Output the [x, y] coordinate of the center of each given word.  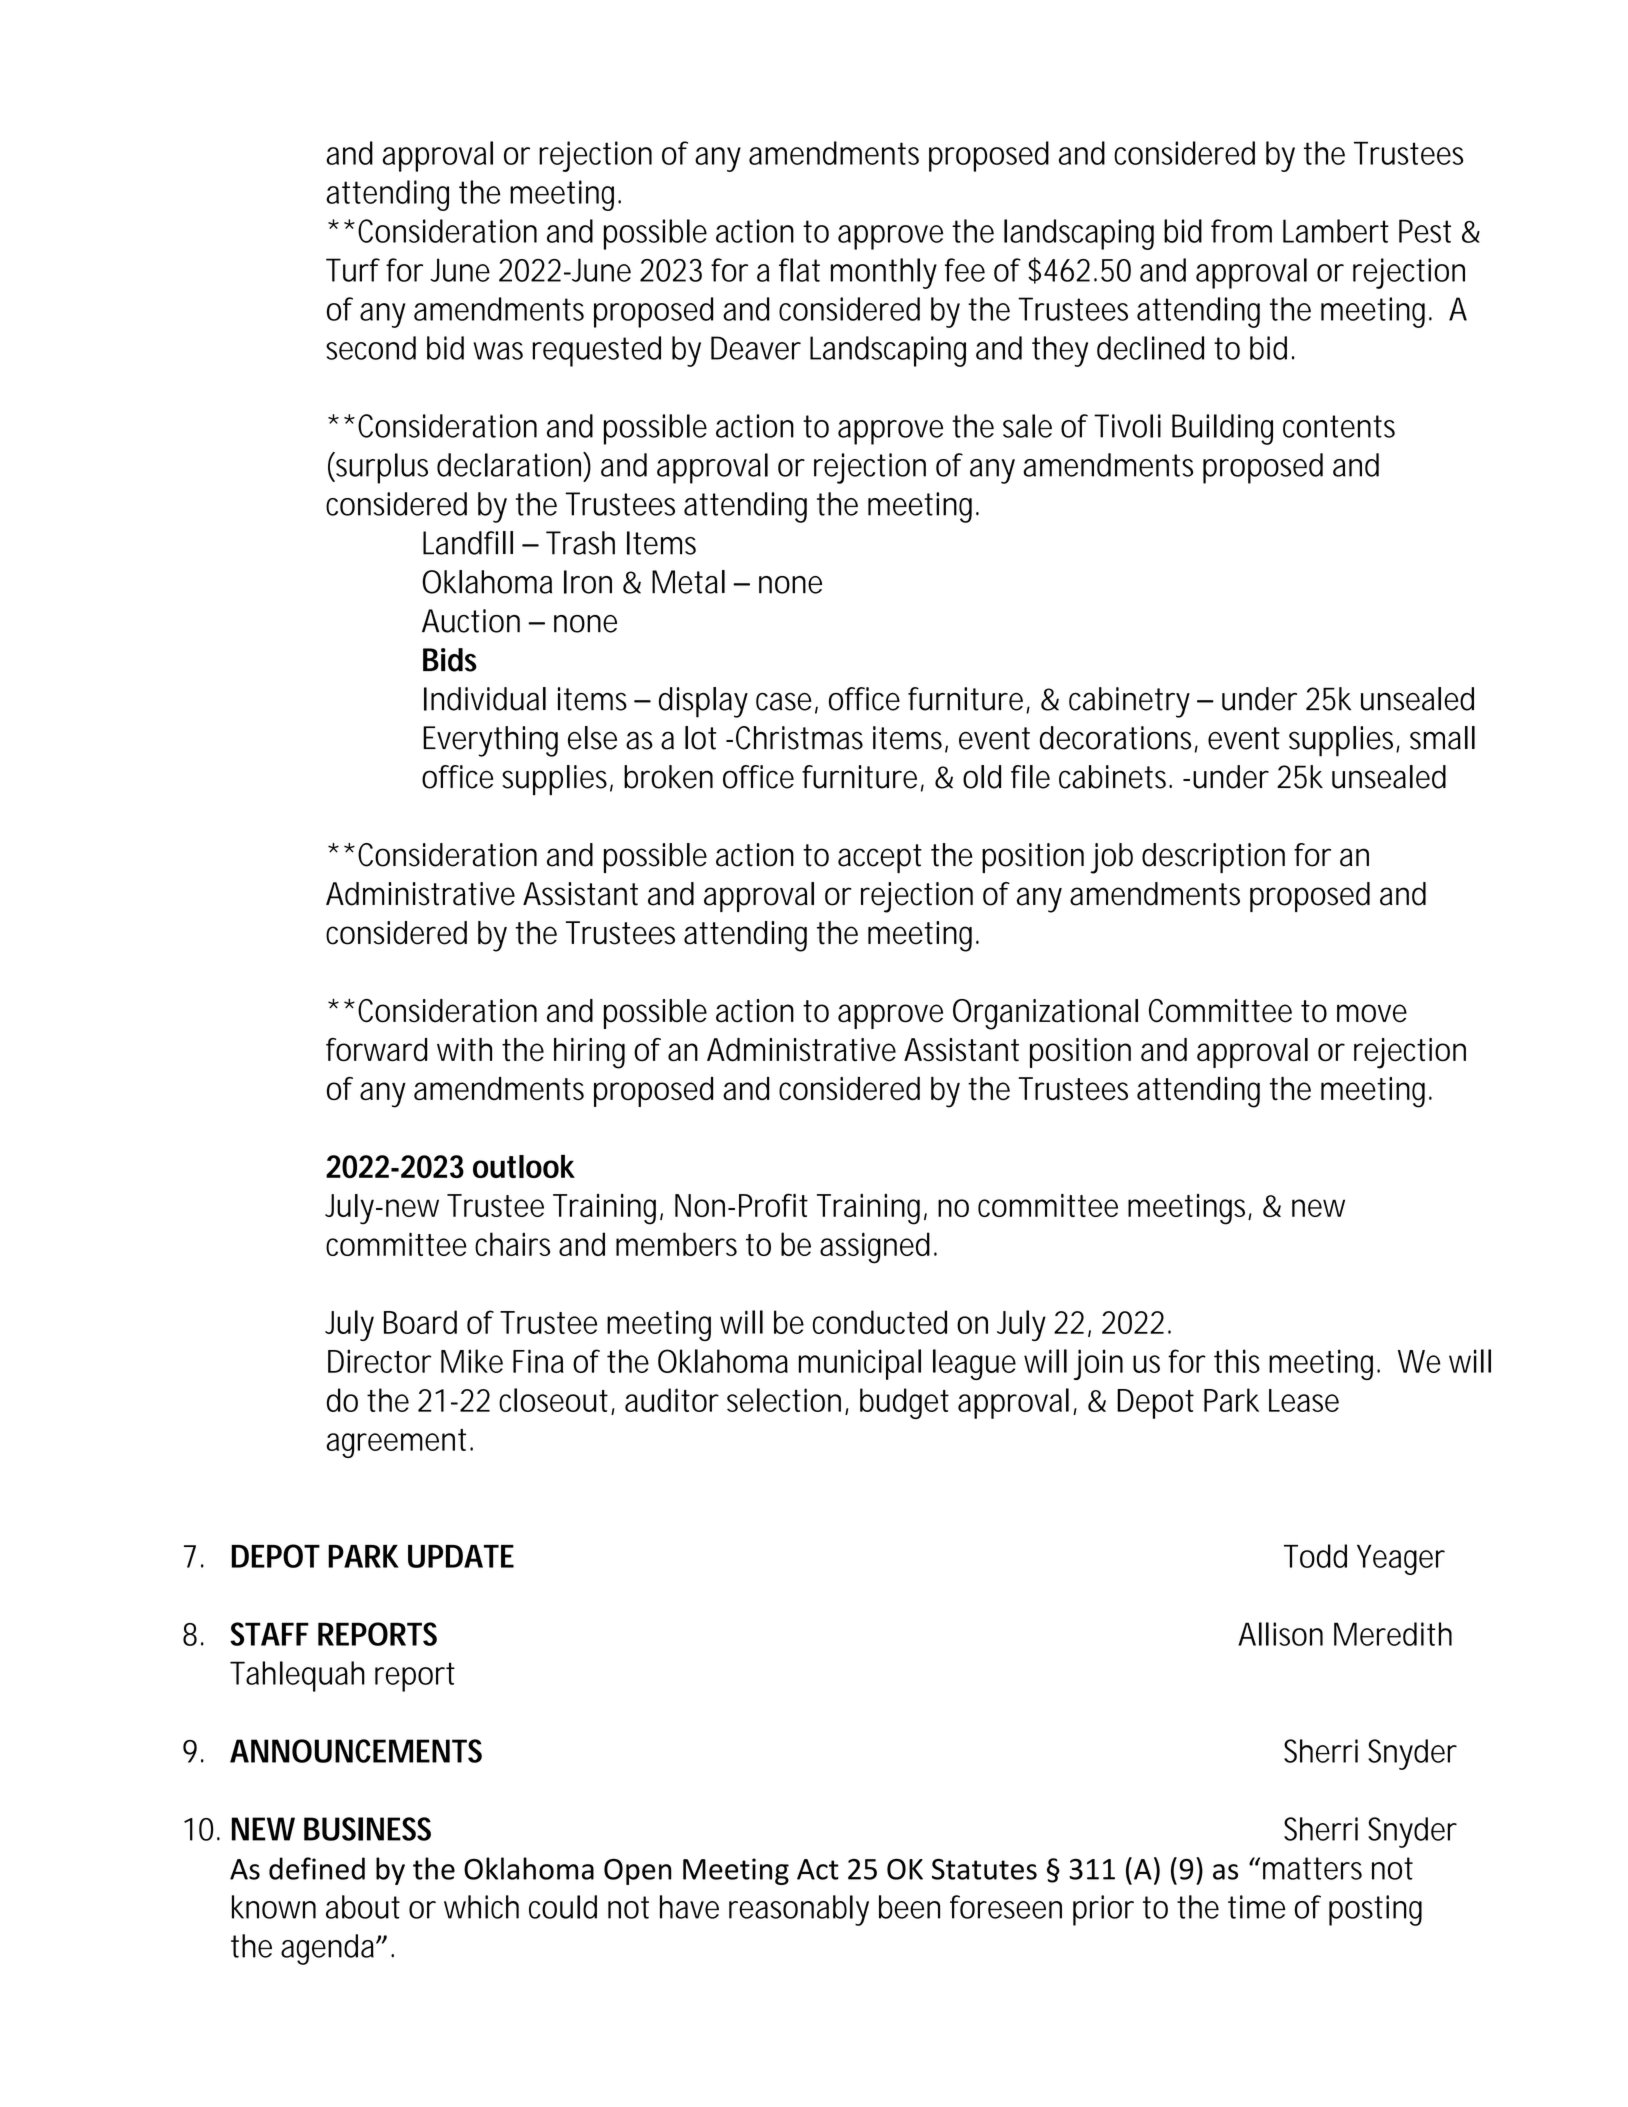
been [909, 1907]
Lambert [1336, 231]
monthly [884, 273]
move [1372, 1013]
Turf [353, 270]
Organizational [1045, 1014]
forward [376, 1050]
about [363, 1907]
